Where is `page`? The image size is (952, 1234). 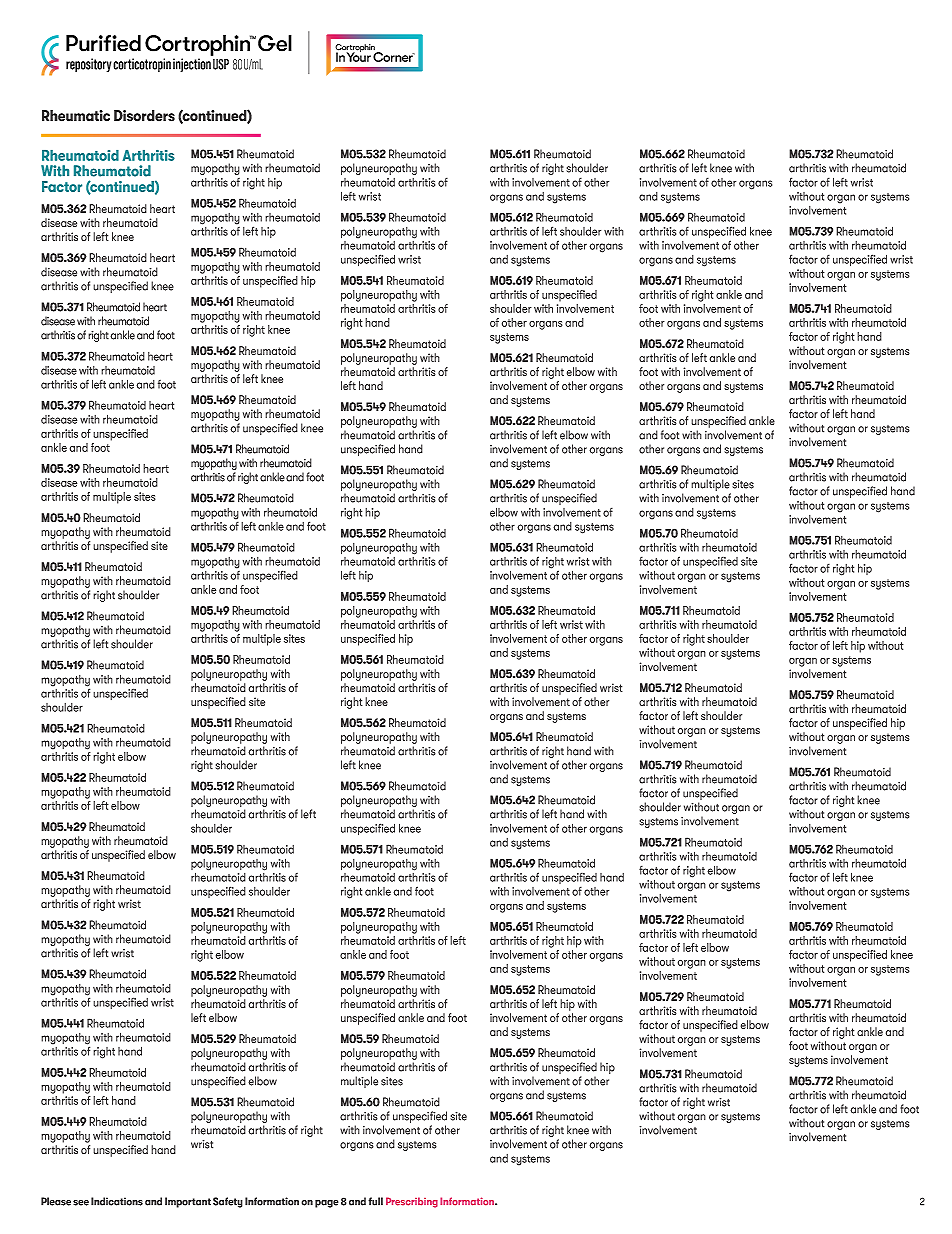 page is located at coordinates (327, 1204).
